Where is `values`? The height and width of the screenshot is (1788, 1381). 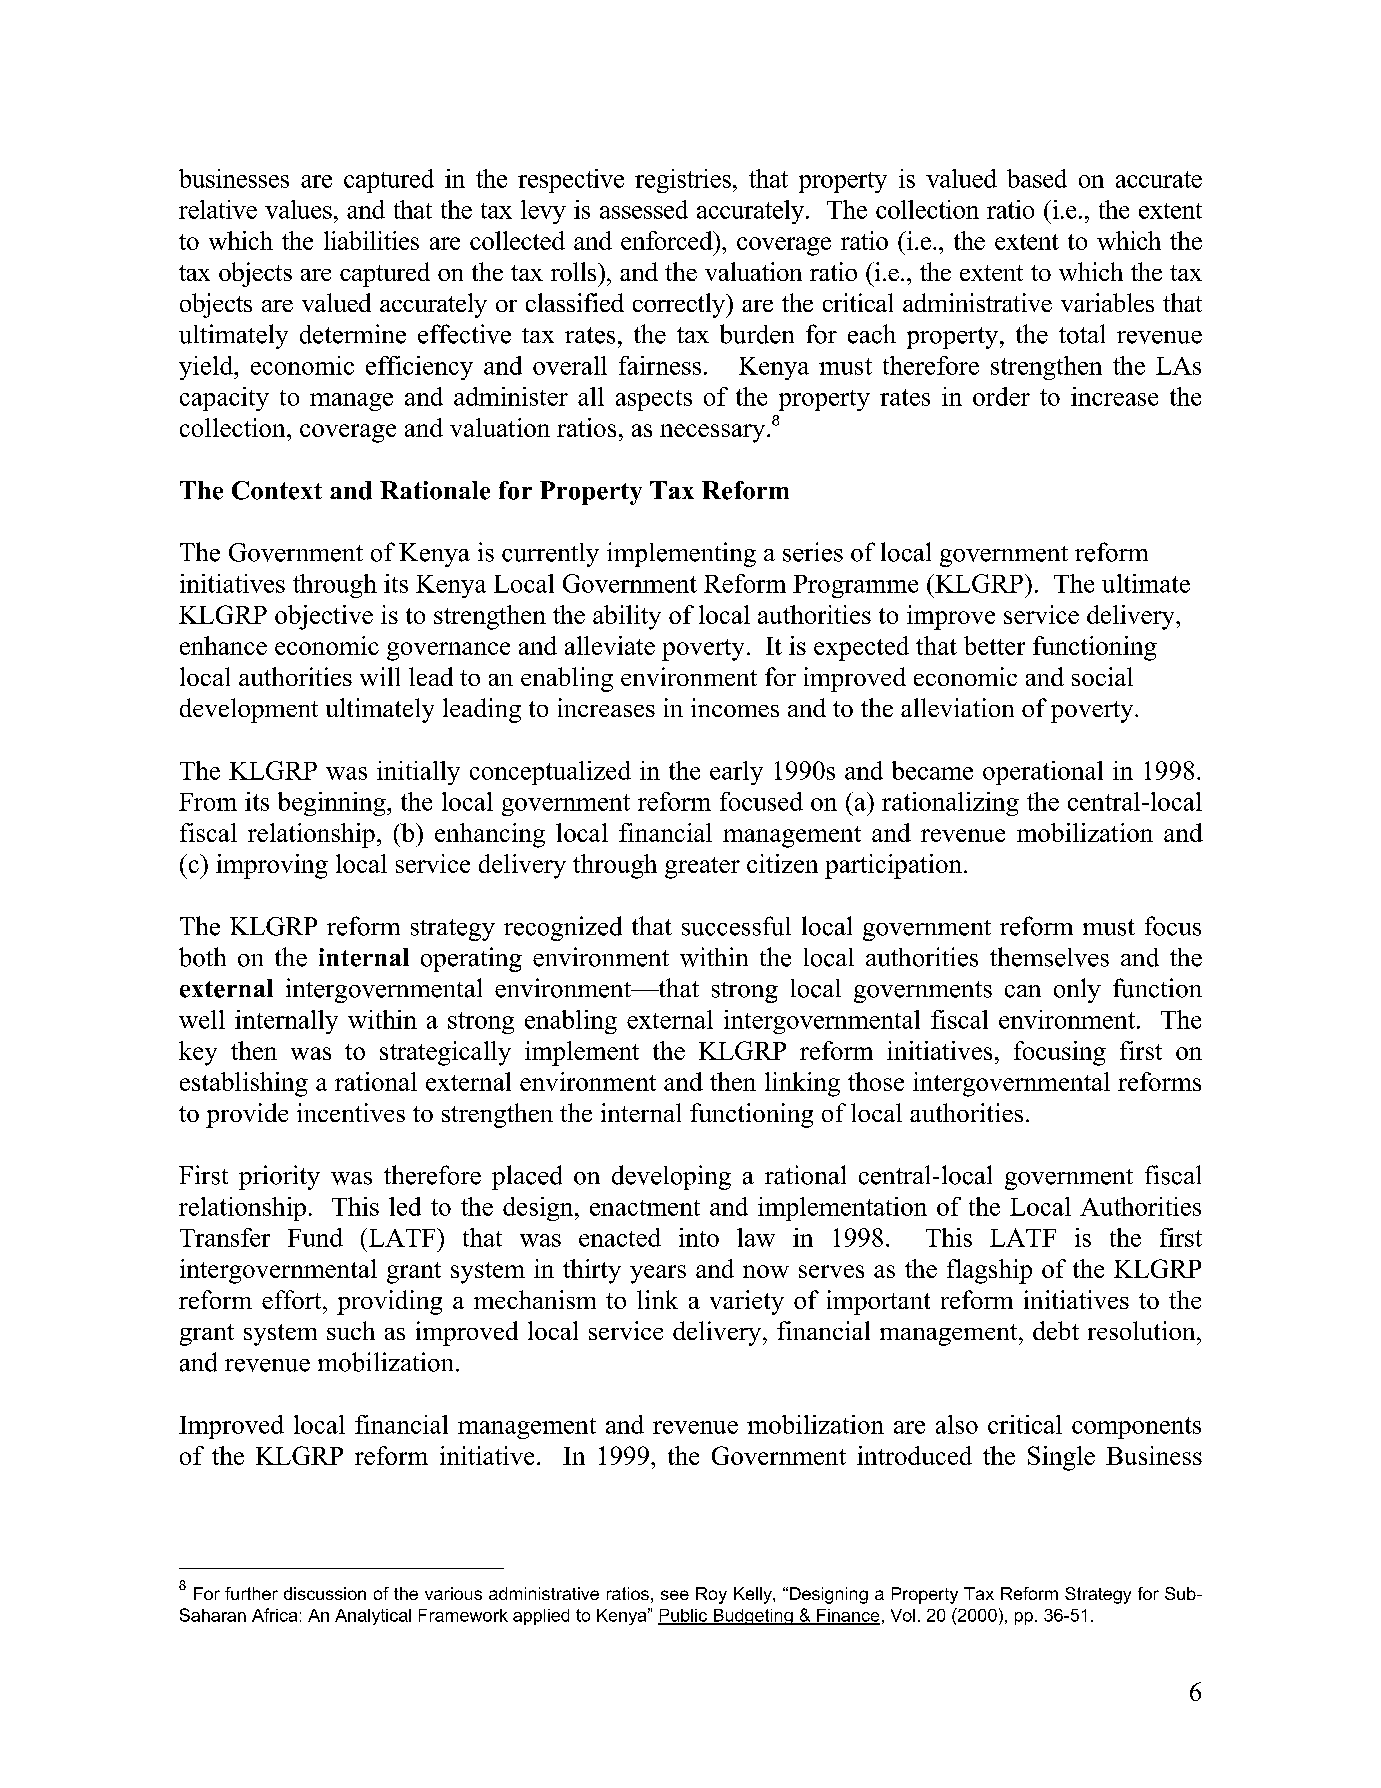
values is located at coordinates (298, 209).
